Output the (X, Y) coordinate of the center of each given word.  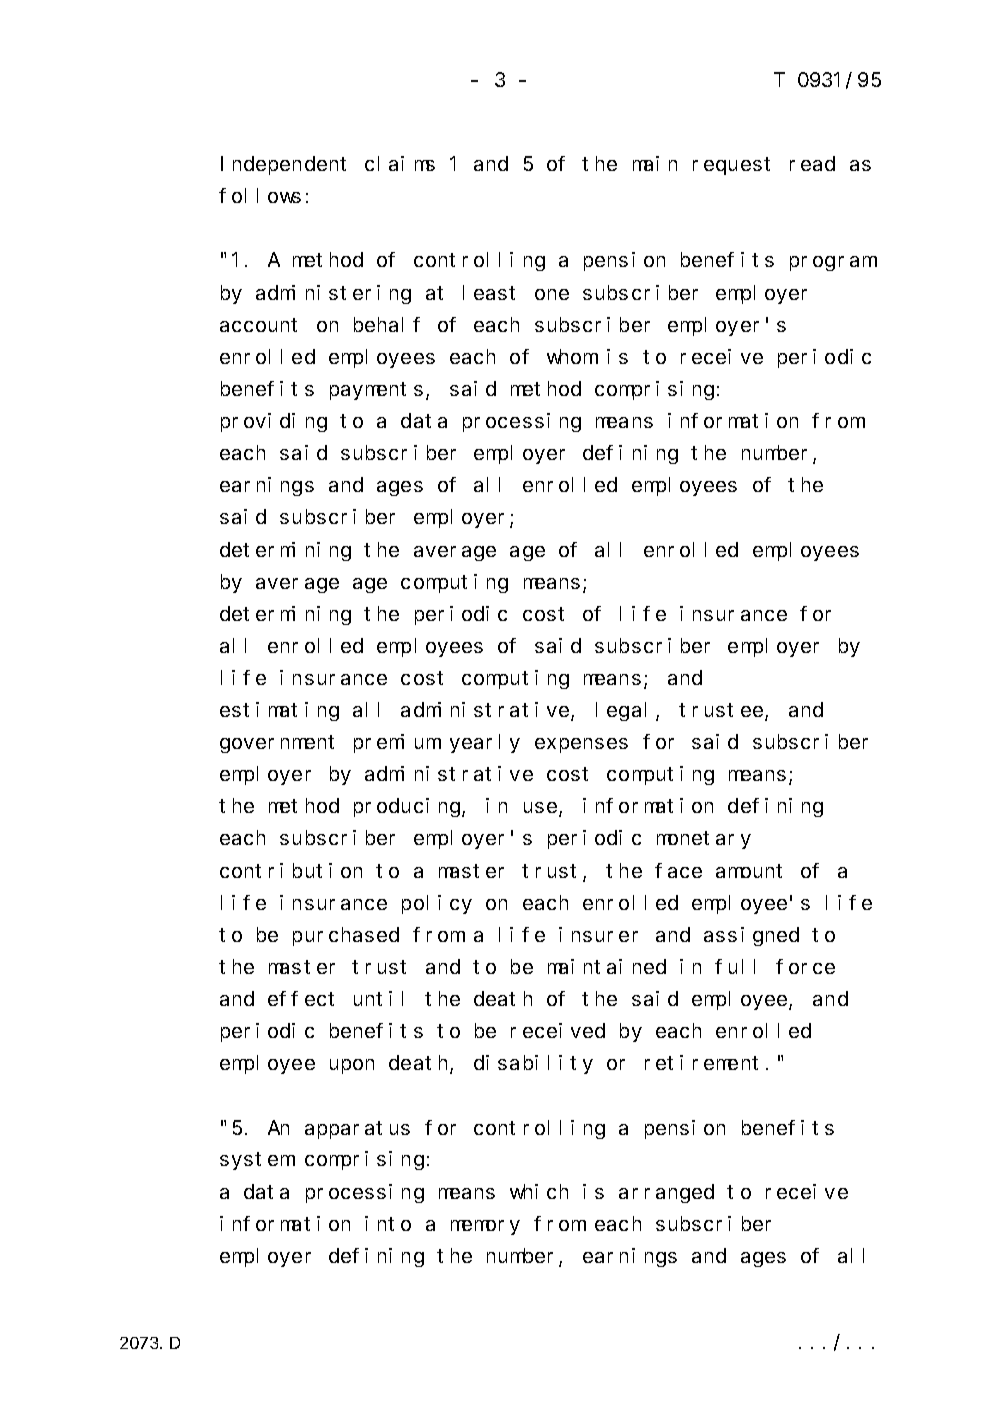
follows (260, 196)
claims (400, 163)
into (388, 1223)
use (542, 809)
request (731, 166)
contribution (291, 870)
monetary (704, 840)
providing (274, 422)
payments (376, 391)
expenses (581, 745)
